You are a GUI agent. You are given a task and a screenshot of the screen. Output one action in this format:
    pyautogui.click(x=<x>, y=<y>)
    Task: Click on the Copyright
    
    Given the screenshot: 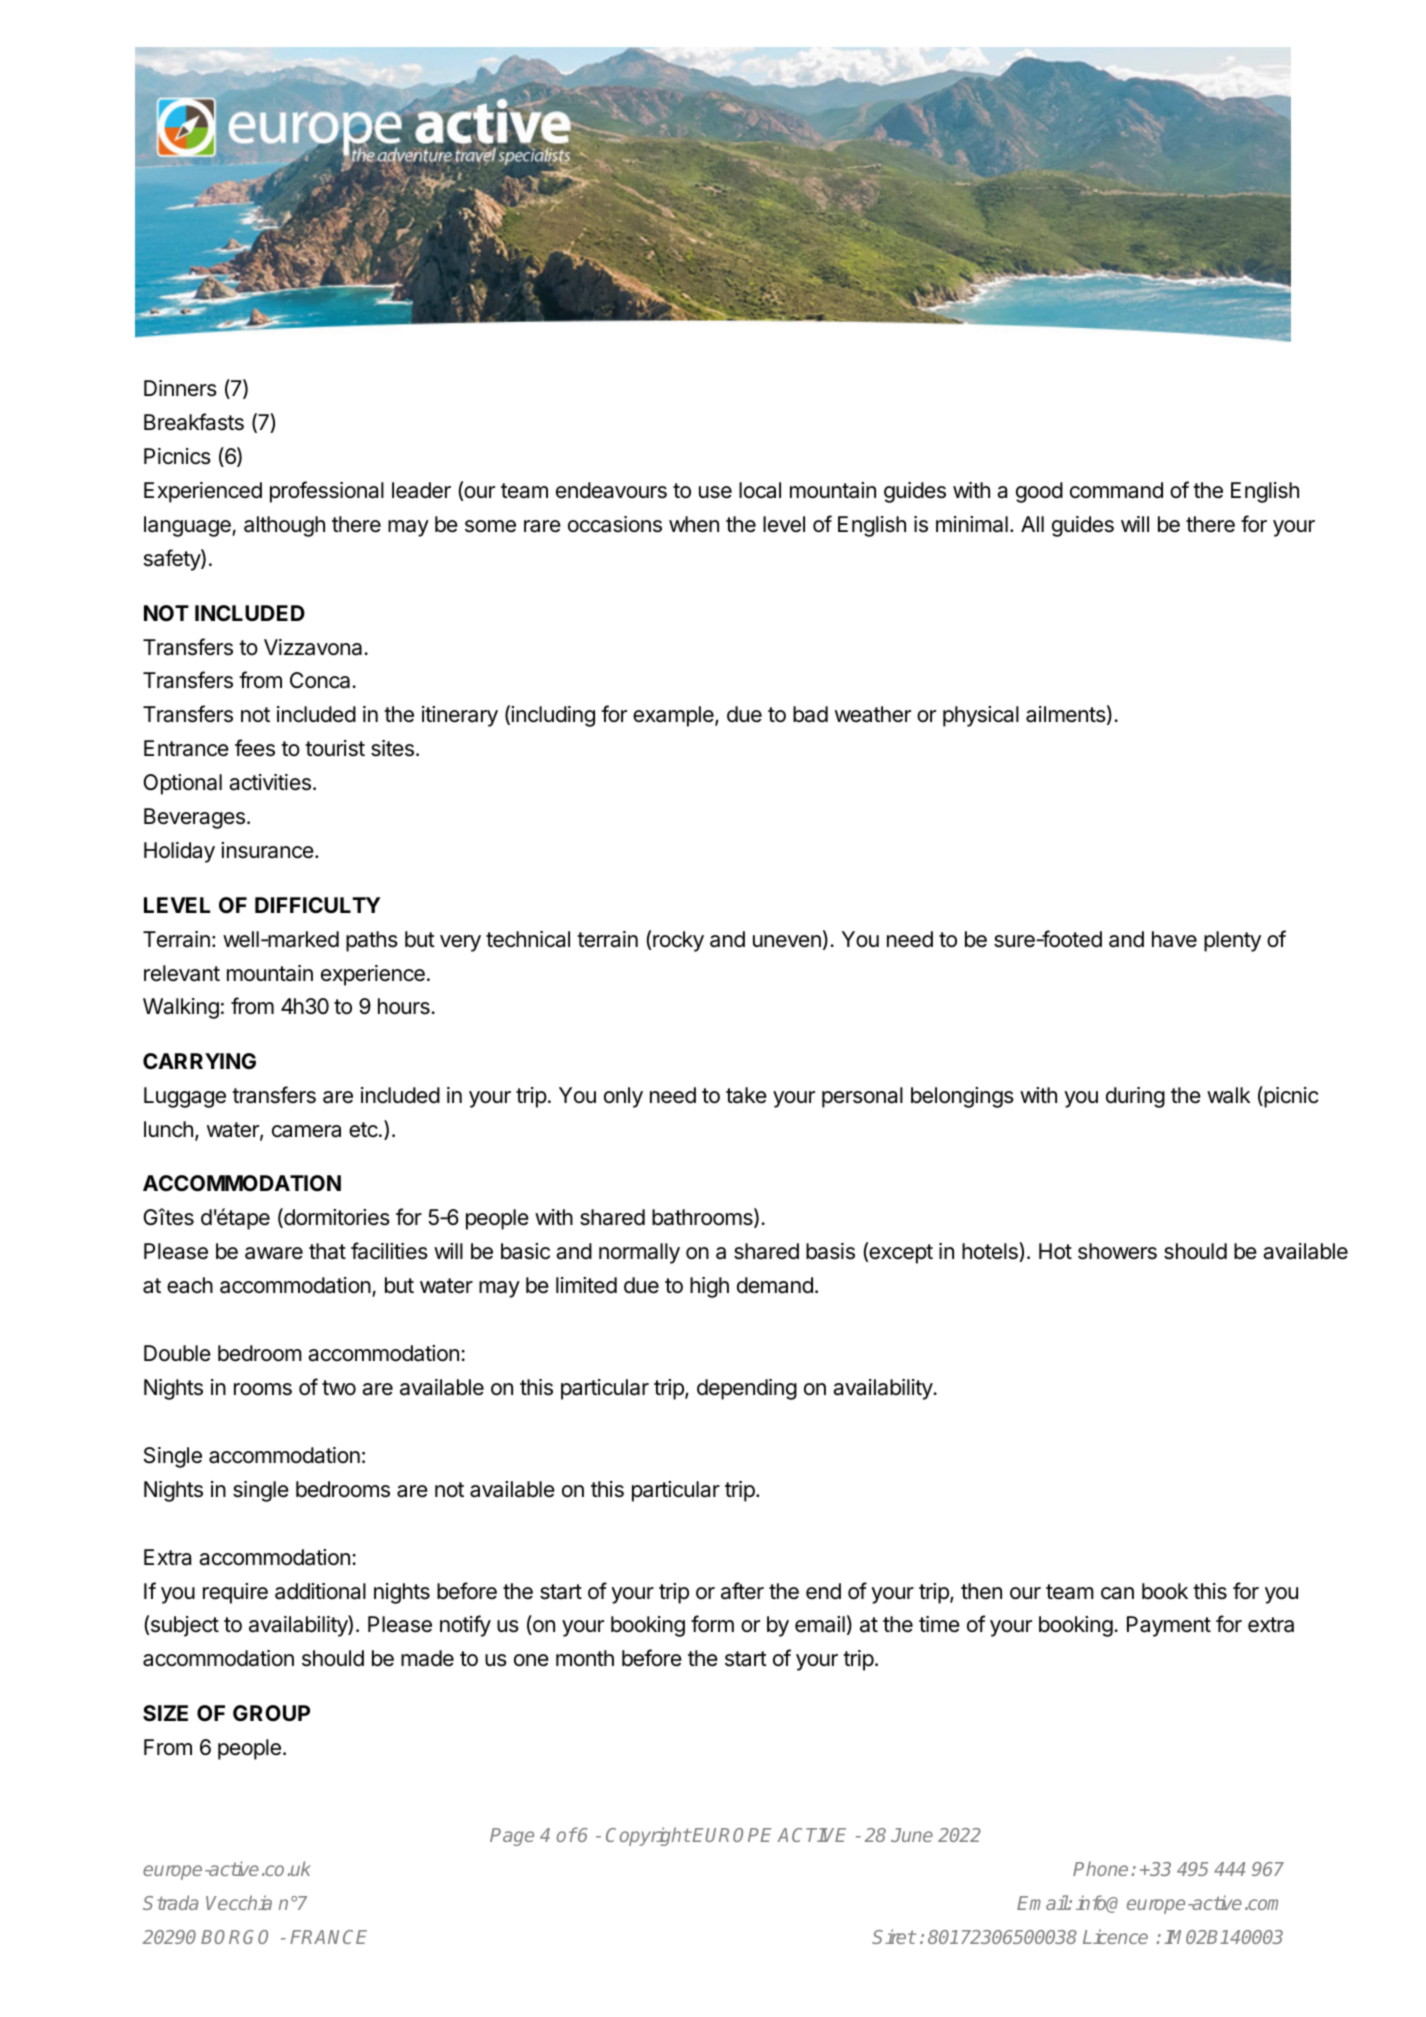 What is the action you would take?
    pyautogui.click(x=648, y=1836)
